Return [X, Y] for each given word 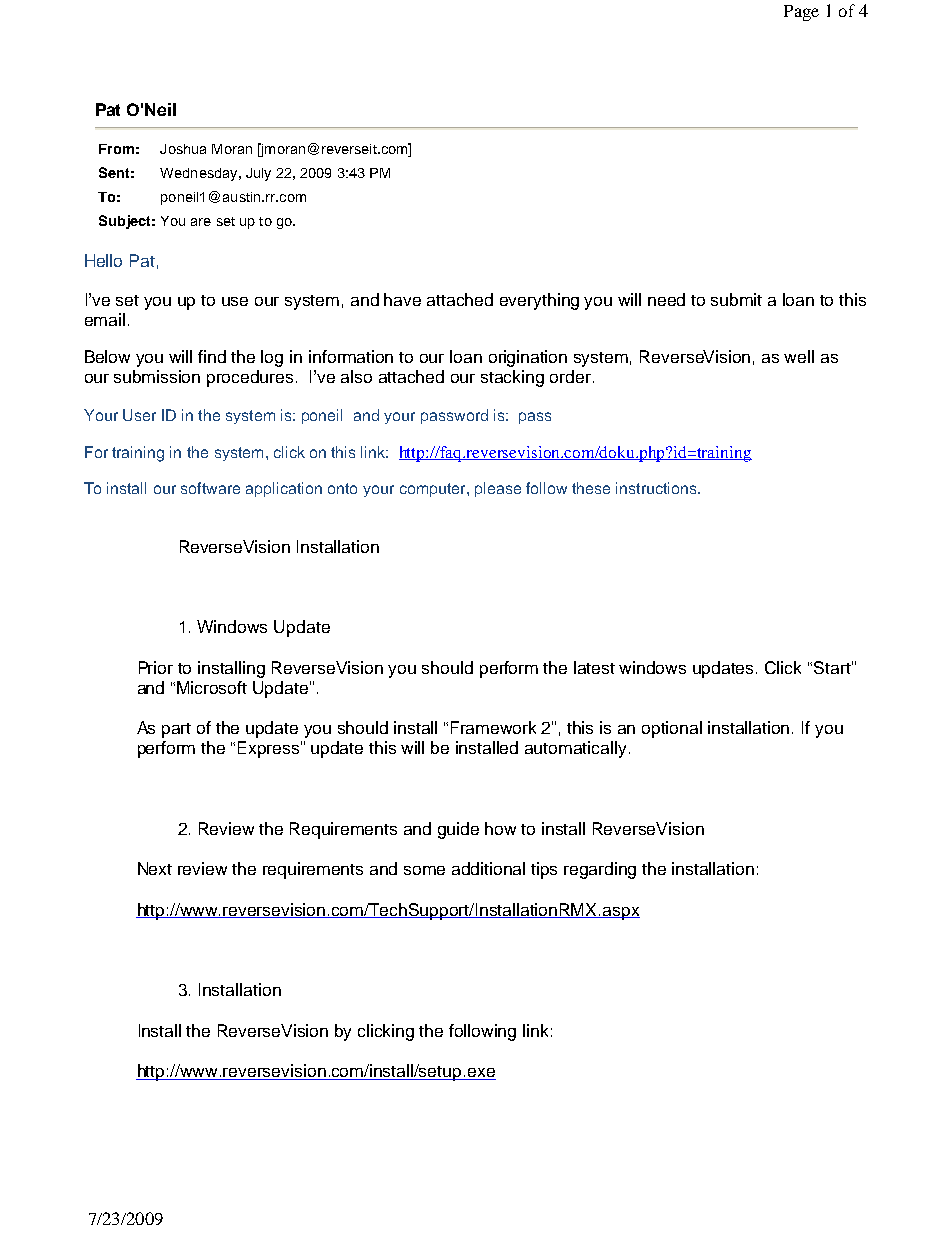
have [402, 299]
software [210, 488]
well [799, 356]
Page [801, 13]
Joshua [183, 149]
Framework [493, 727]
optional [672, 729]
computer [434, 490]
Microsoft [212, 687]
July [258, 174]
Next [155, 868]
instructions [657, 488]
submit [736, 299]
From [116, 149]
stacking [512, 378]
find [212, 356]
